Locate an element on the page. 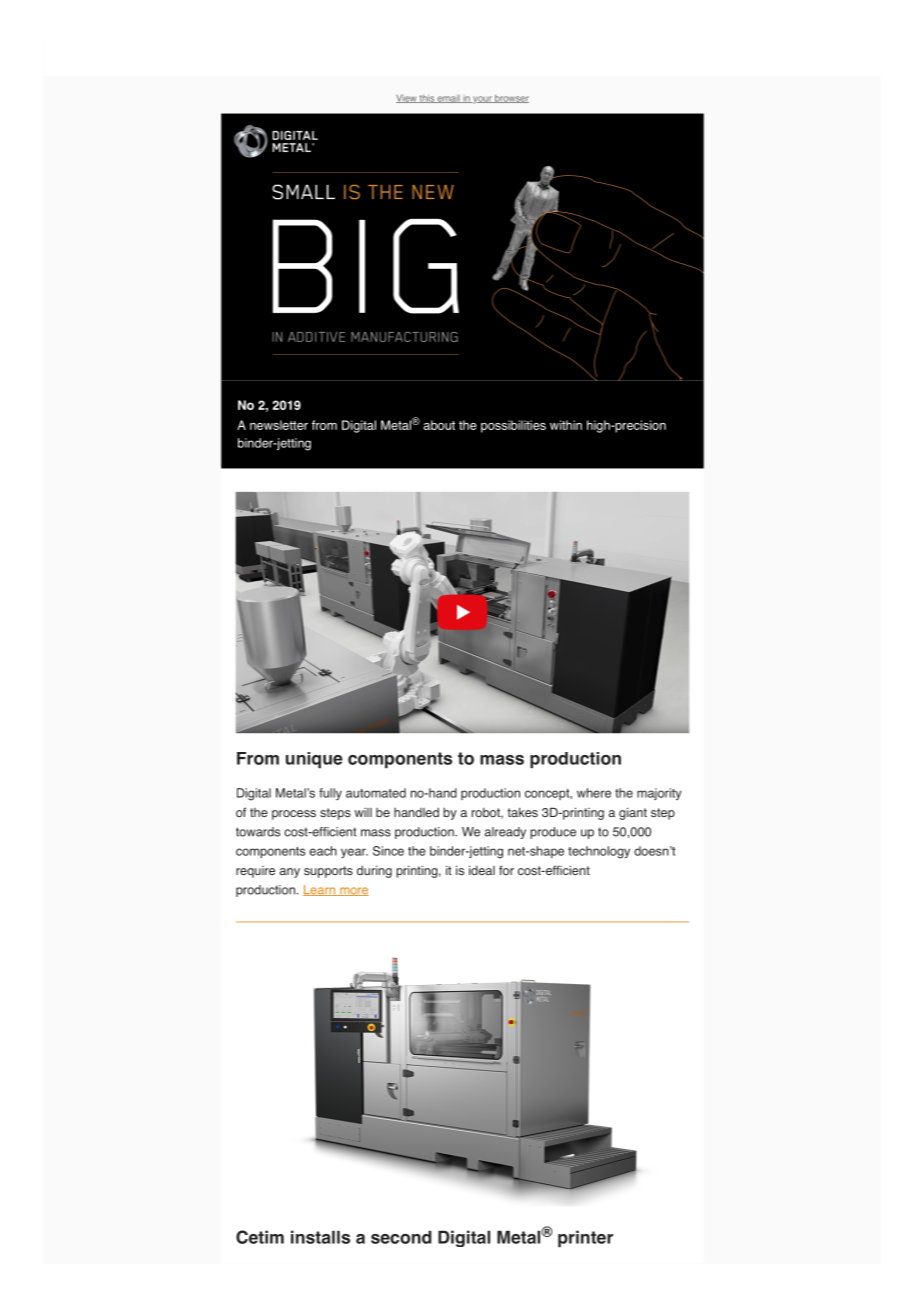  automated is located at coordinates (376, 793).
